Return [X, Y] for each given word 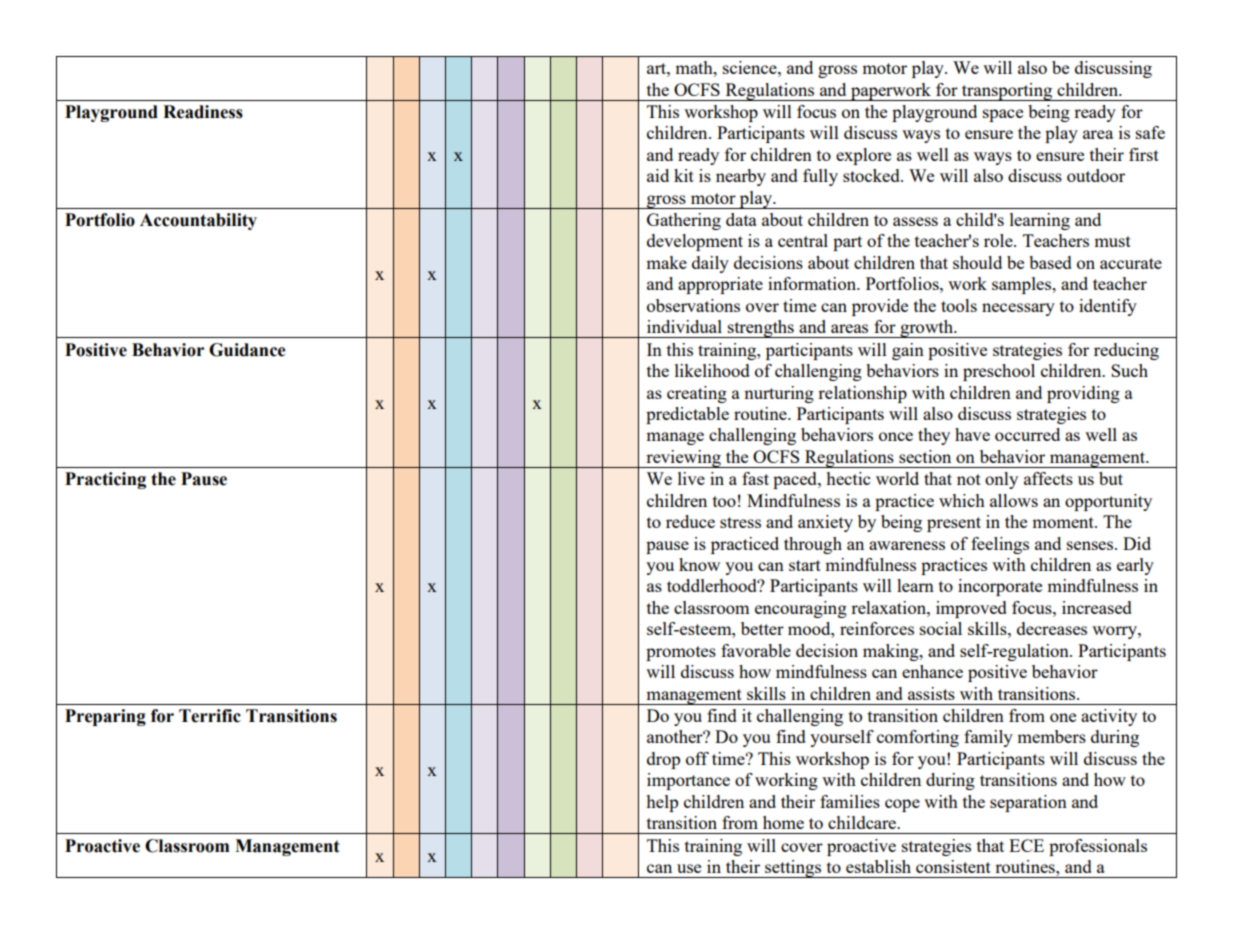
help [662, 803]
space [1003, 115]
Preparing [105, 717]
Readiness [203, 112]
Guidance [247, 350]
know [699, 564]
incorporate [1000, 587]
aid [658, 175]
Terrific [210, 716]
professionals [1098, 847]
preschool [999, 372]
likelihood [712, 370]
